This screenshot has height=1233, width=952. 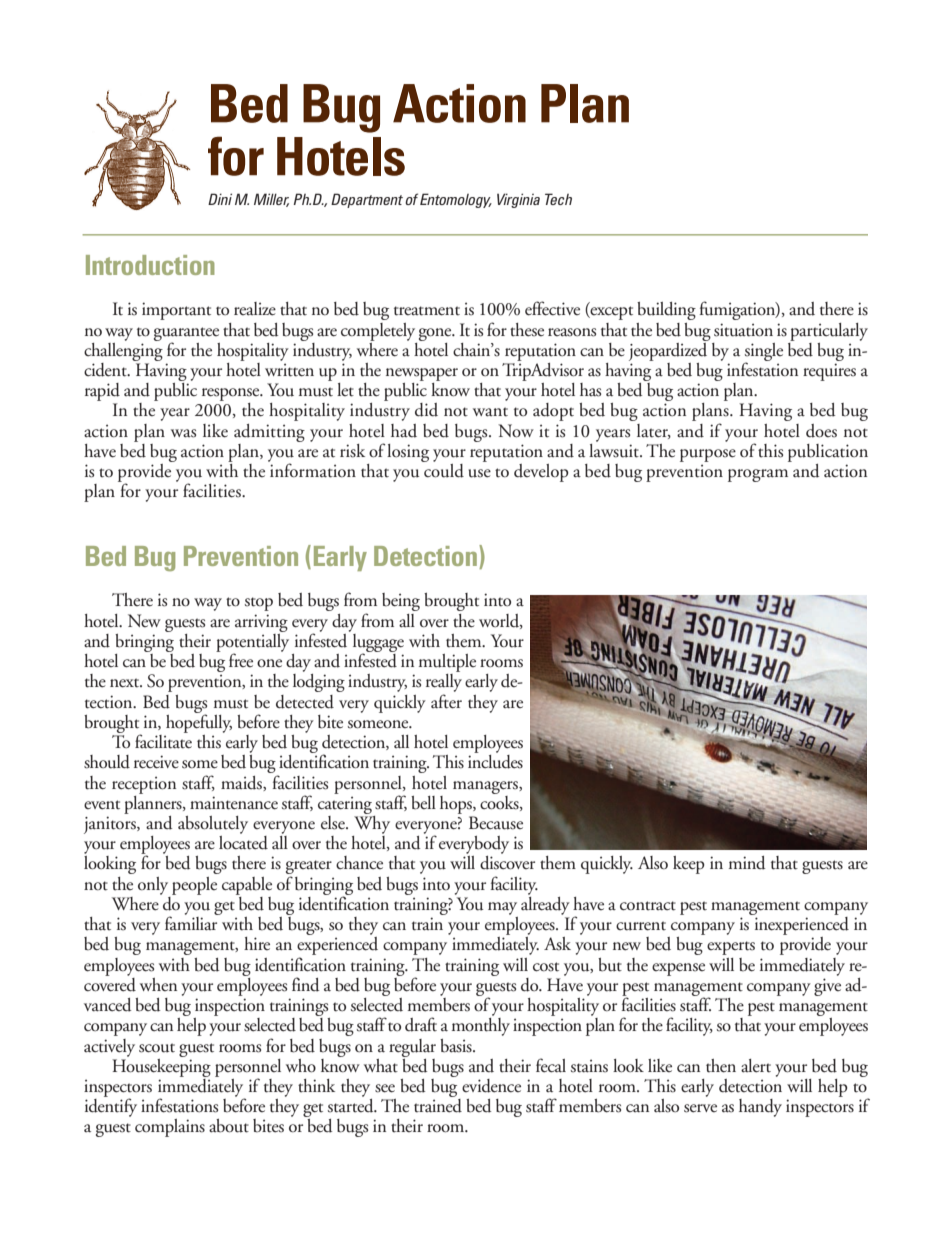 I want to click on evidence, so click(x=491, y=1086).
